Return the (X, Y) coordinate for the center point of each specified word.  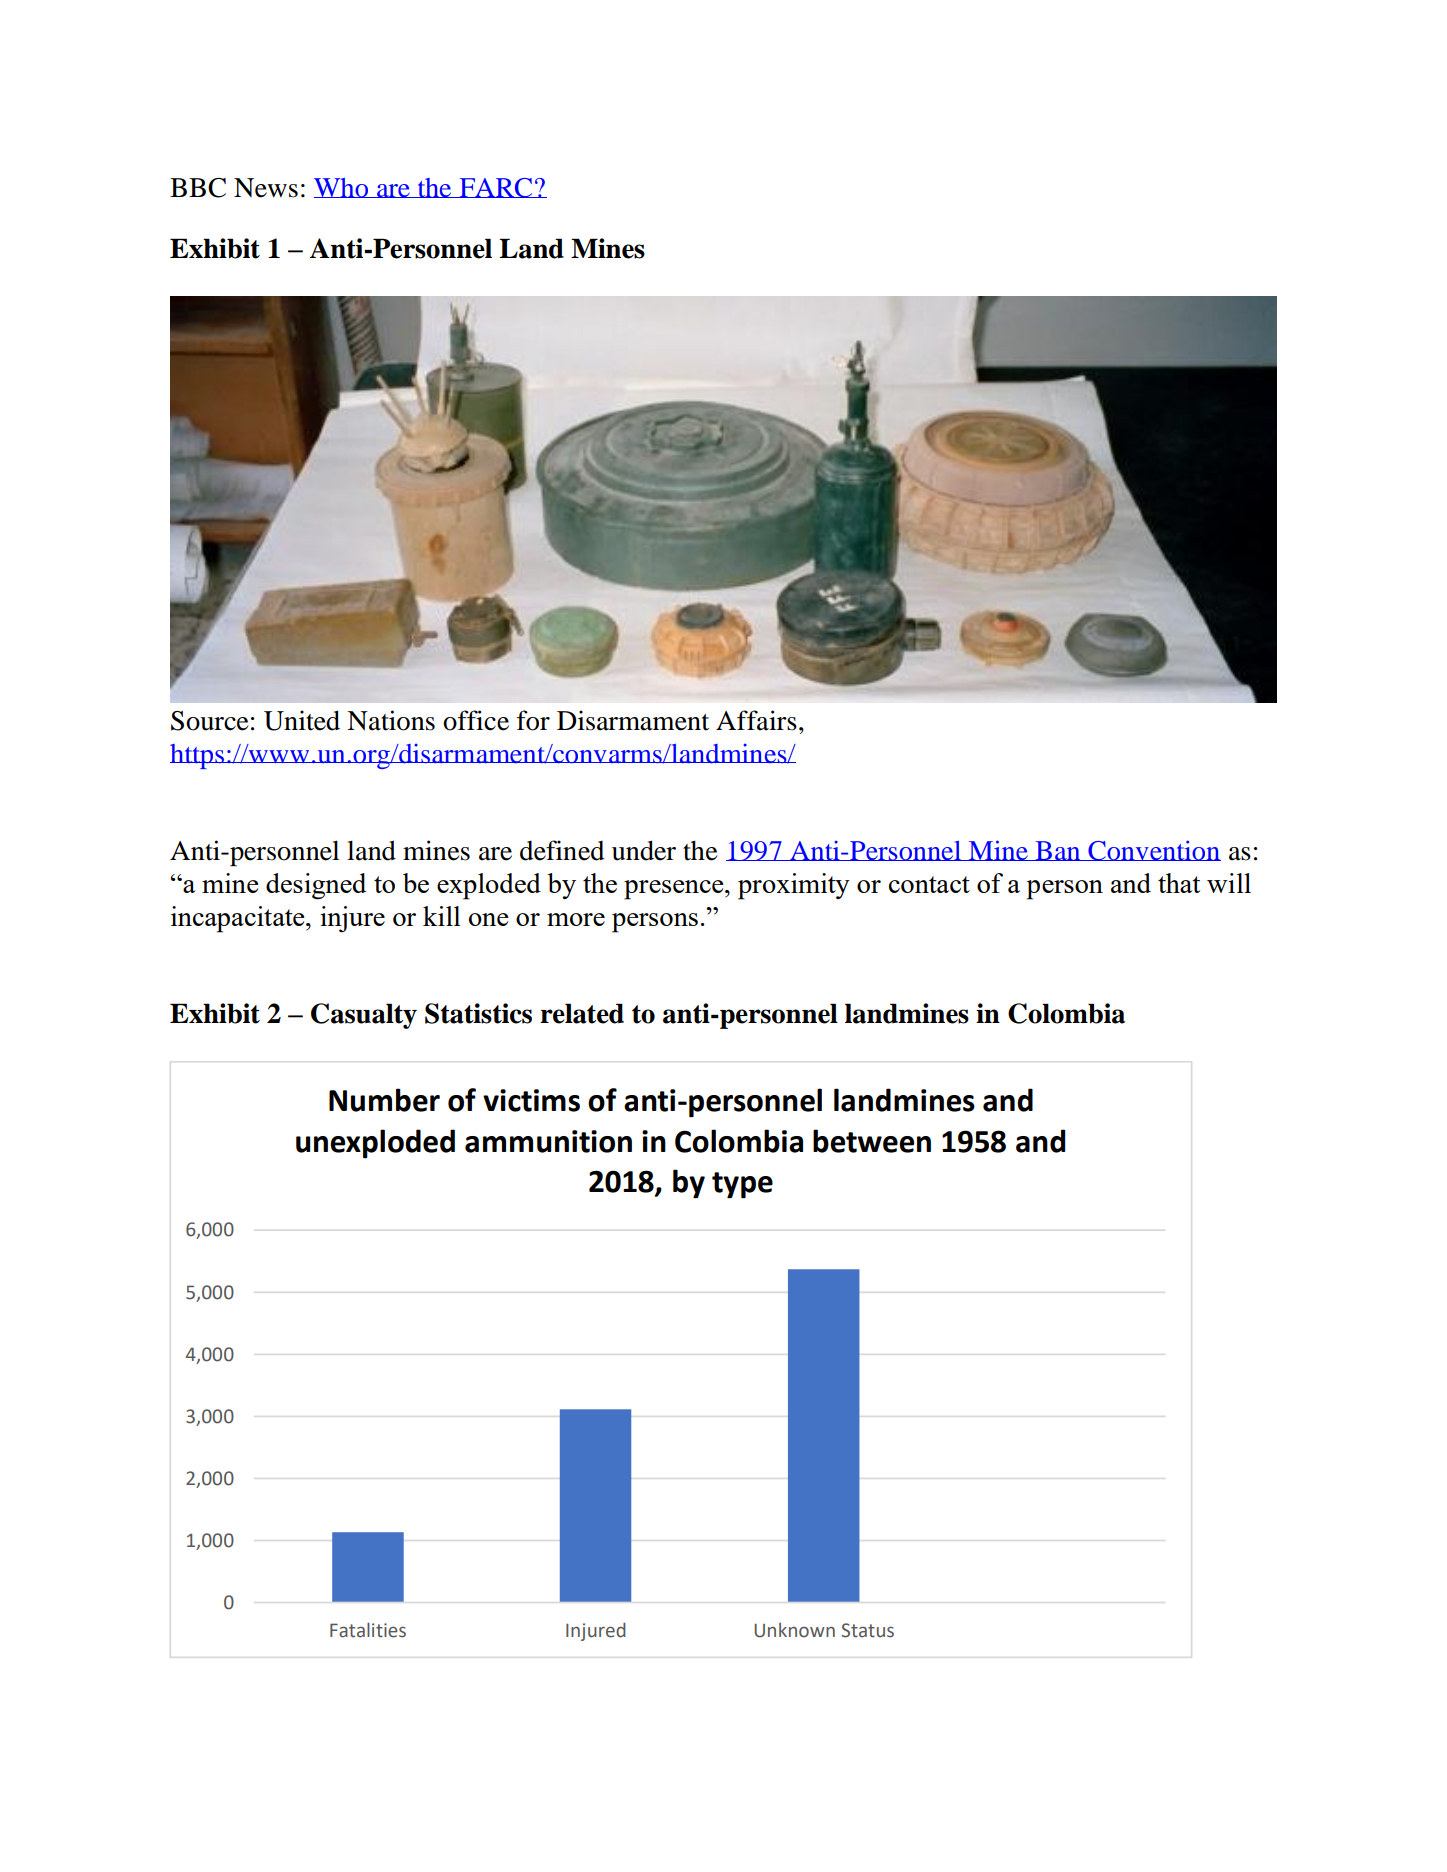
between (872, 1141)
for (533, 720)
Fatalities (368, 1630)
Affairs (756, 720)
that (1179, 883)
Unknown (794, 1630)
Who (342, 188)
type (742, 1185)
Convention (1153, 850)
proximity (794, 886)
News (266, 188)
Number (384, 1100)
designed (316, 886)
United (302, 720)
